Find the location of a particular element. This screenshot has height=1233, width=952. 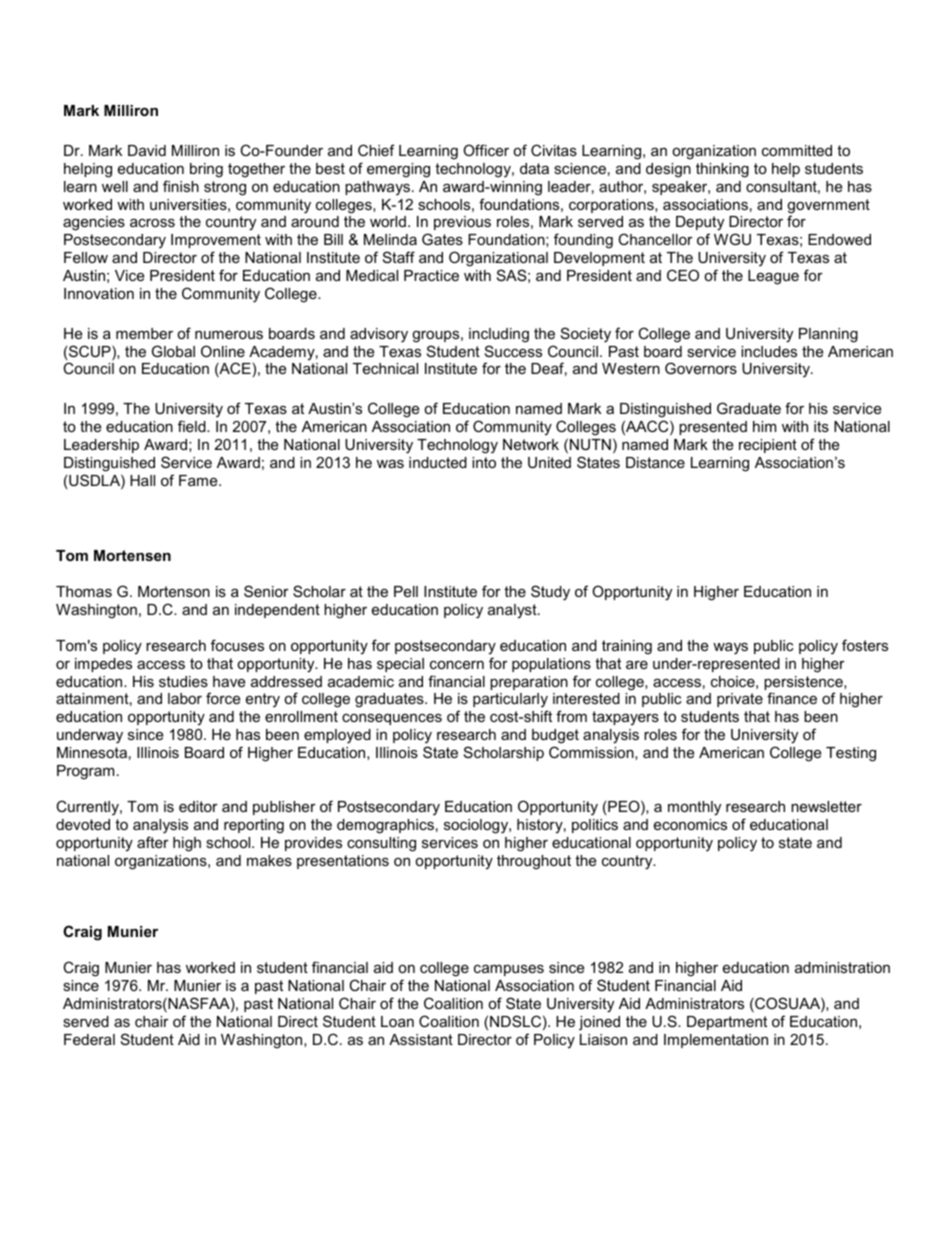

Department is located at coordinates (727, 1023).
